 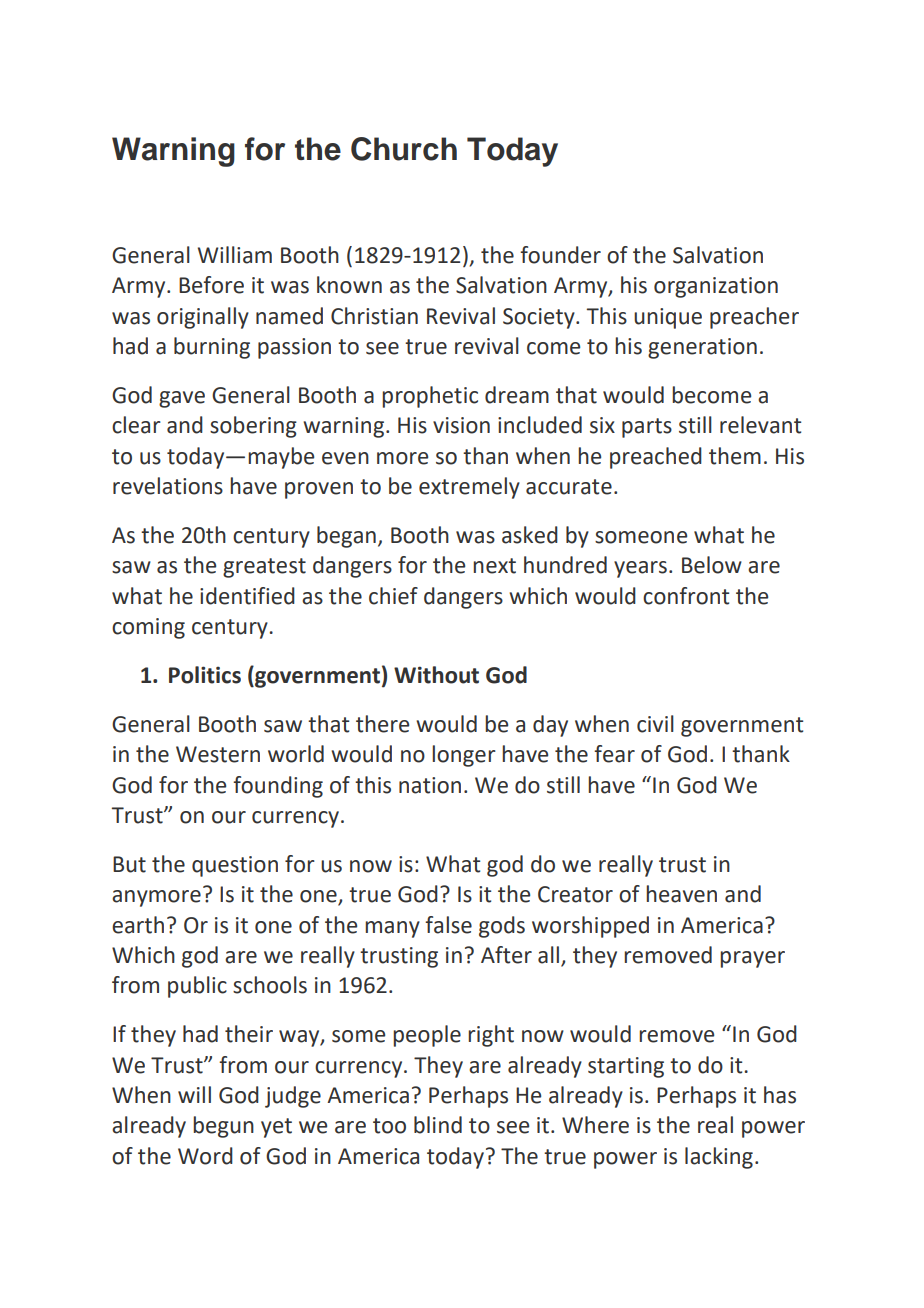 I want to click on organization, so click(x=716, y=287).
